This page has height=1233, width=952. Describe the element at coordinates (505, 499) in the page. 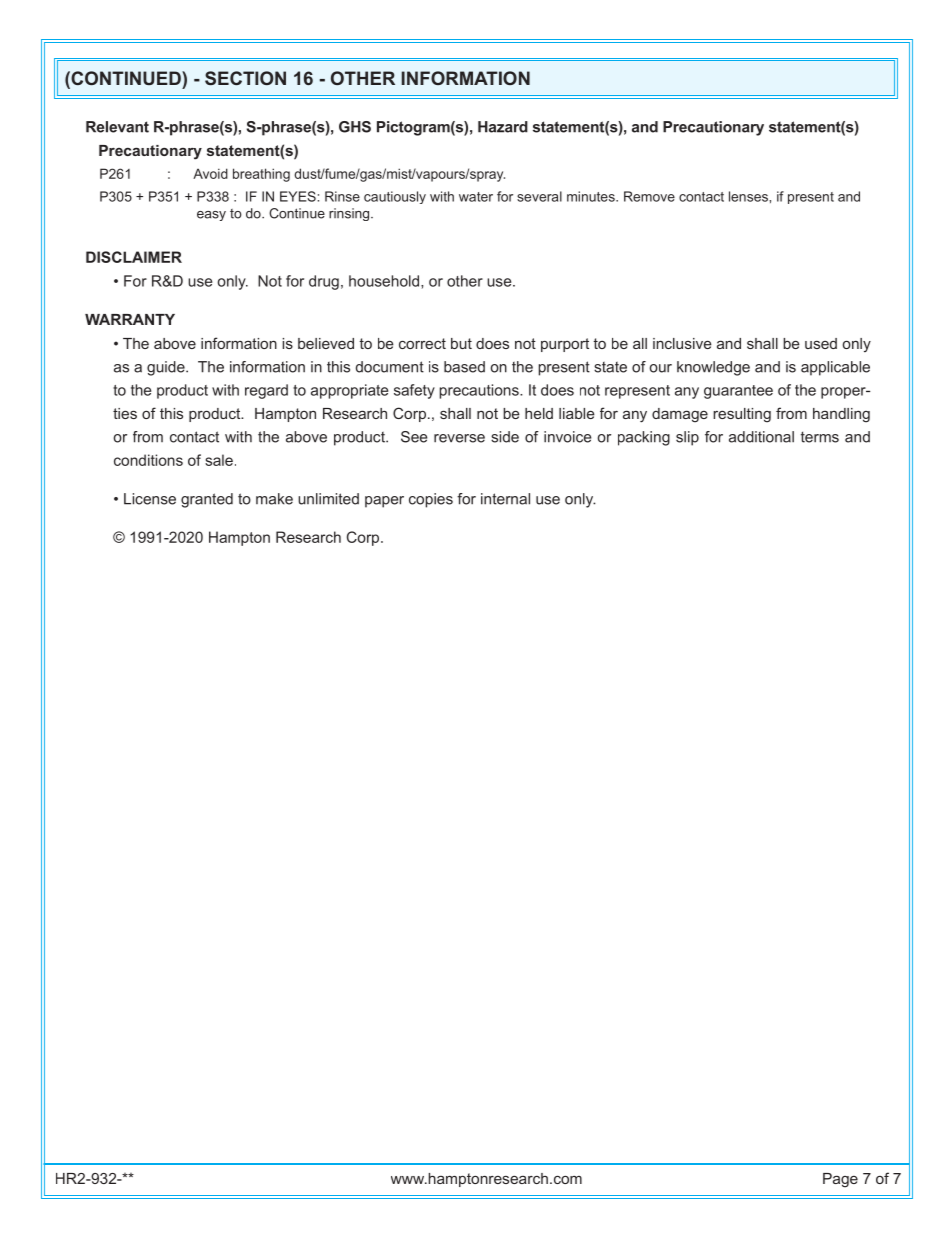

I see `internal` at that location.
